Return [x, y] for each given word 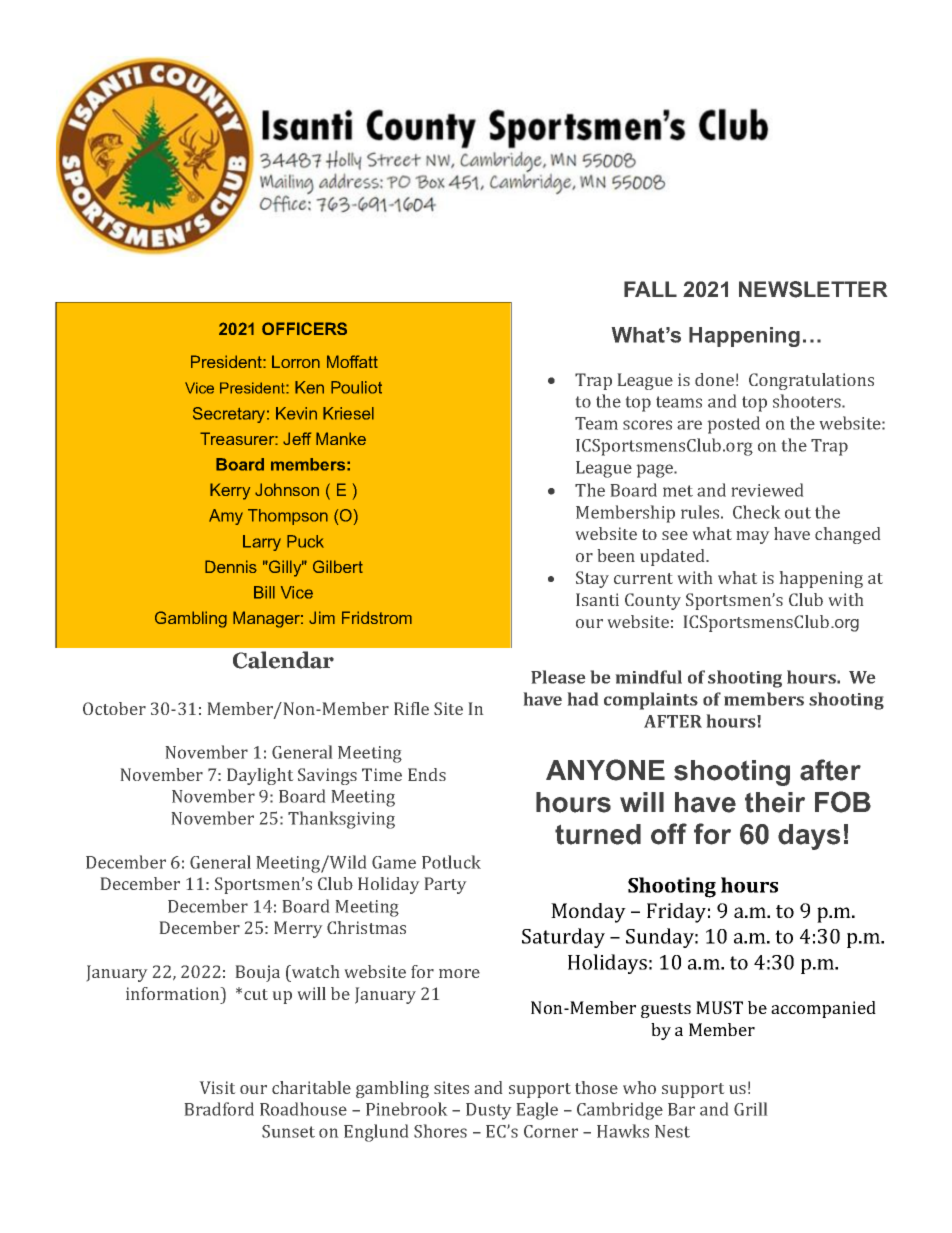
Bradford [219, 1109]
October [114, 708]
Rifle [411, 708]
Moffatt [352, 361]
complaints [651, 701]
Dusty [488, 1111]
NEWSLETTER [813, 289]
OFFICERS [304, 328]
